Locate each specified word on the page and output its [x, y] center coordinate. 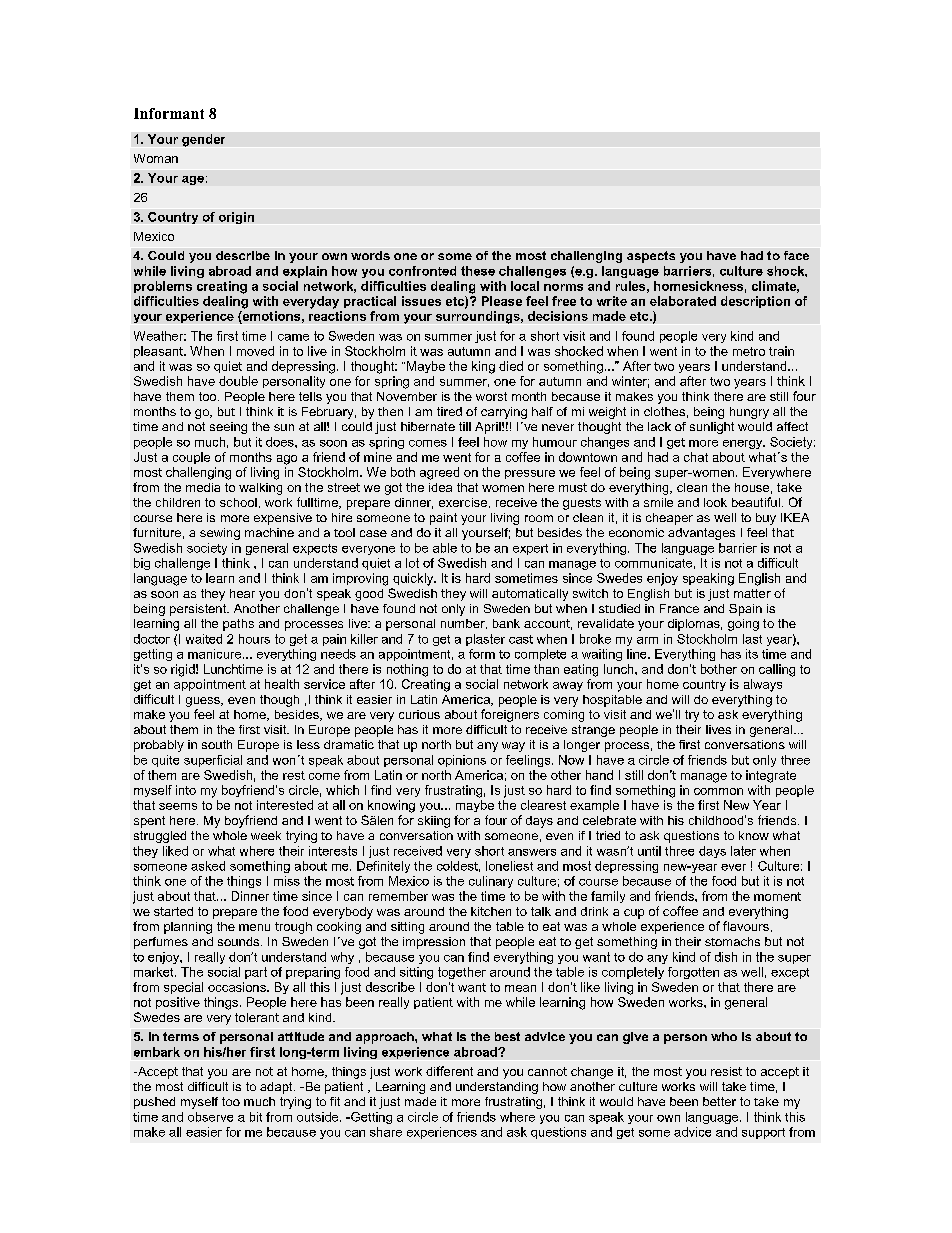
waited [204, 639]
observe [210, 1117]
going [743, 625]
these [478, 271]
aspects [651, 257]
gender [203, 140]
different [449, 1071]
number [464, 624]
